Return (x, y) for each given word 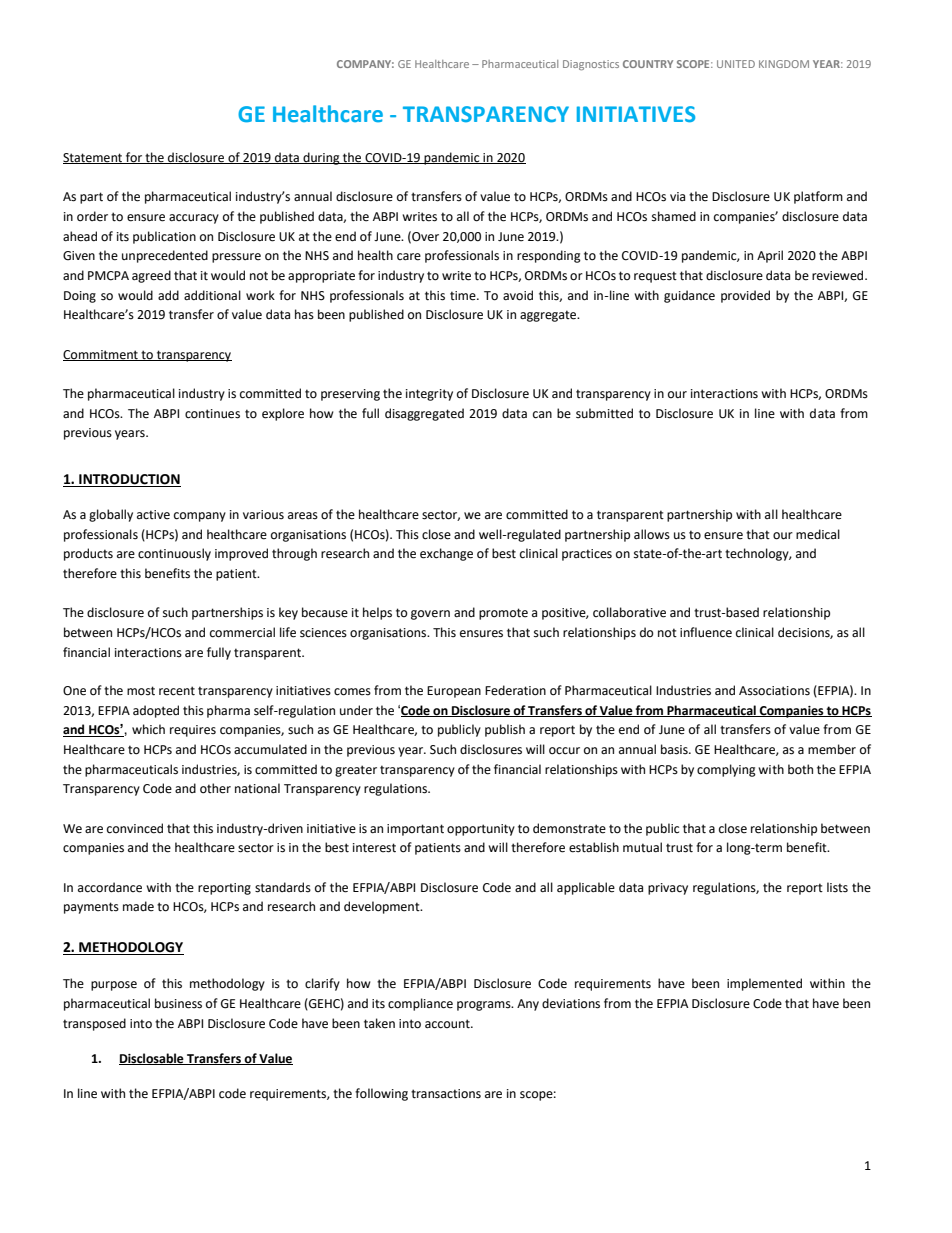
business (178, 1003)
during (321, 158)
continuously (174, 554)
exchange (446, 554)
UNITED (736, 64)
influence (706, 632)
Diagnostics (591, 65)
